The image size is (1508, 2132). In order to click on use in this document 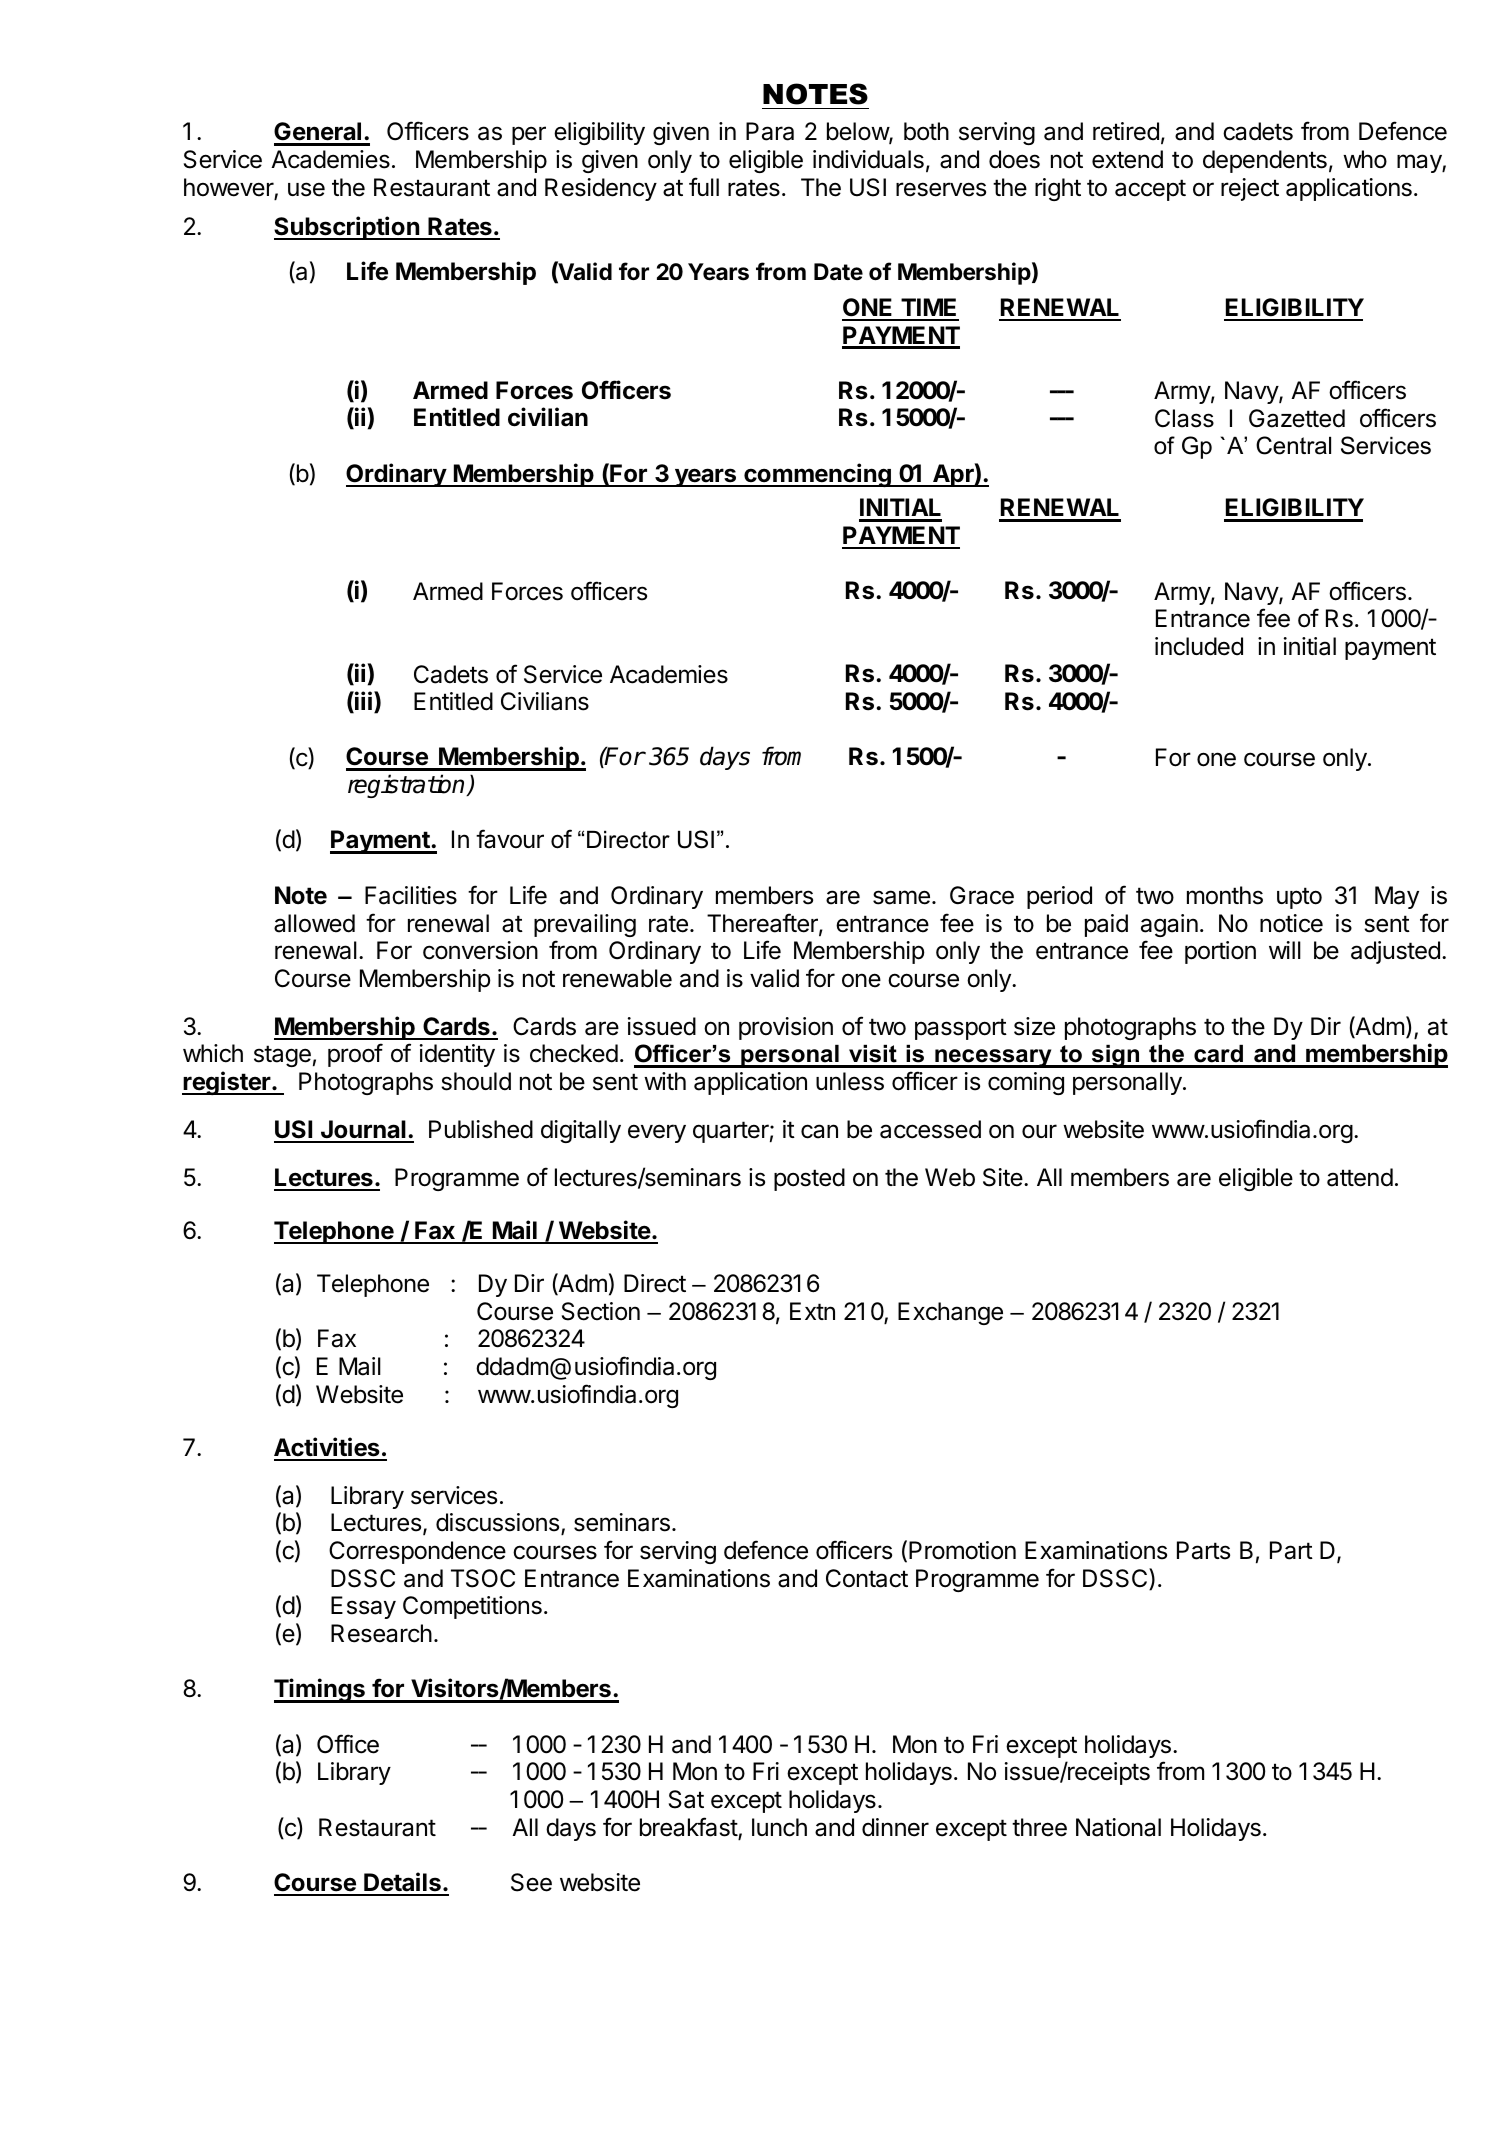, I will do `click(306, 189)`.
